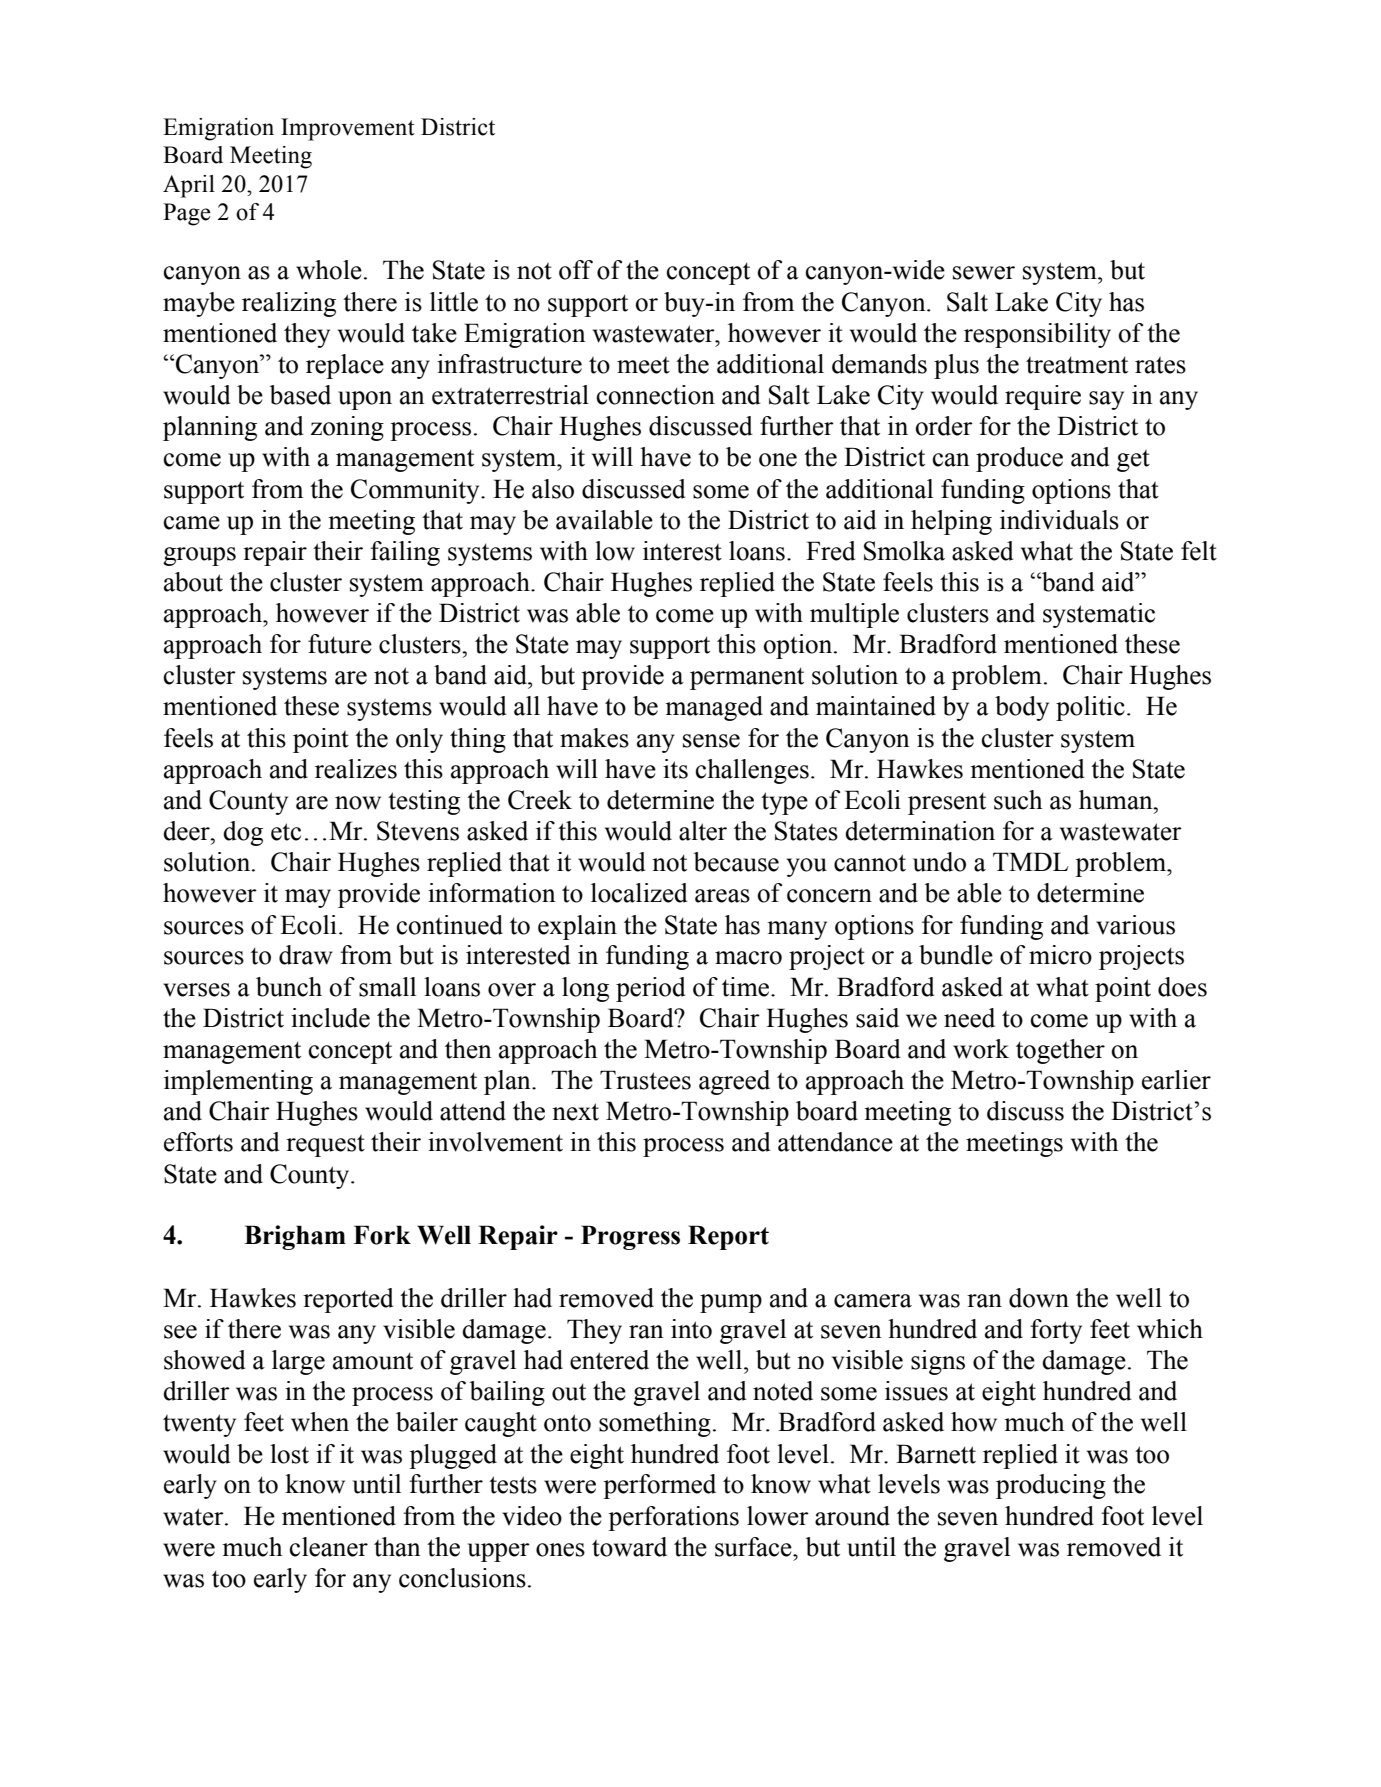 This screenshot has width=1381, height=1787. I want to click on perforations, so click(673, 1518).
